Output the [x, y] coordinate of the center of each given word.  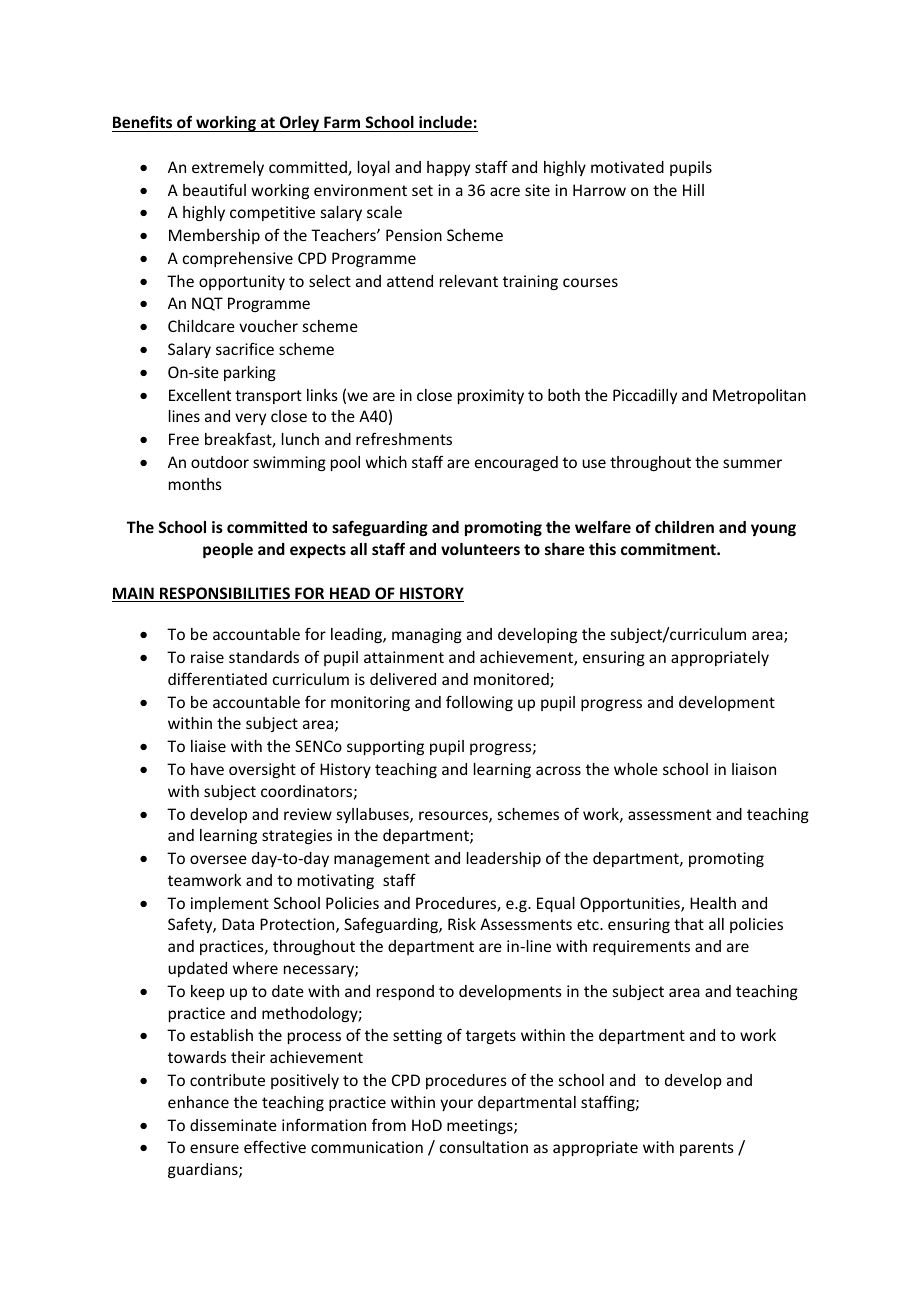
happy [448, 168]
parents [707, 1149]
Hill [693, 190]
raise [207, 657]
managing [427, 635]
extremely [228, 168]
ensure [214, 1148]
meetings [481, 1126]
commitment [669, 549]
